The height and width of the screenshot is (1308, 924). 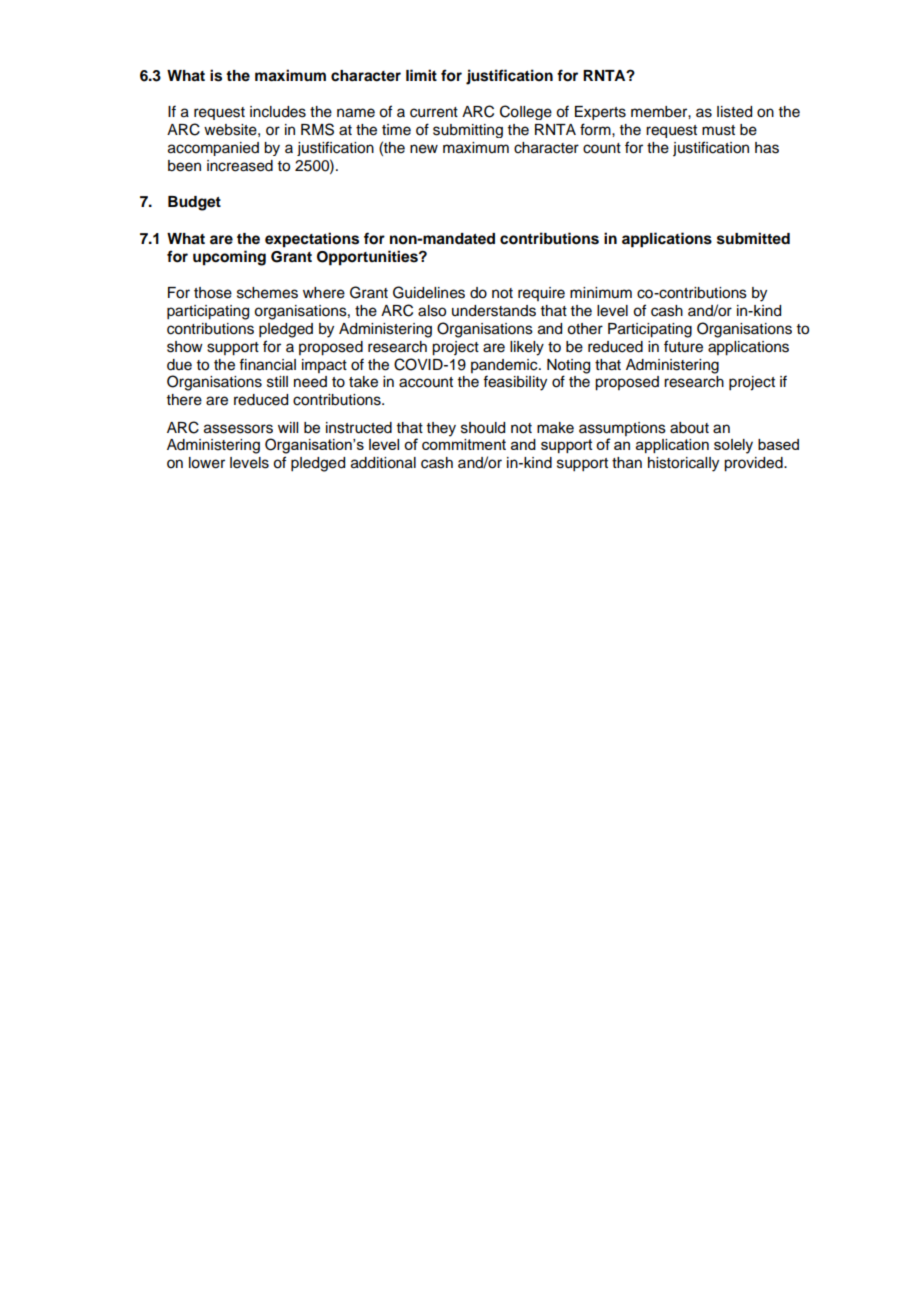 What do you see at coordinates (464, 444) in the screenshot?
I see `commitment` at bounding box center [464, 444].
